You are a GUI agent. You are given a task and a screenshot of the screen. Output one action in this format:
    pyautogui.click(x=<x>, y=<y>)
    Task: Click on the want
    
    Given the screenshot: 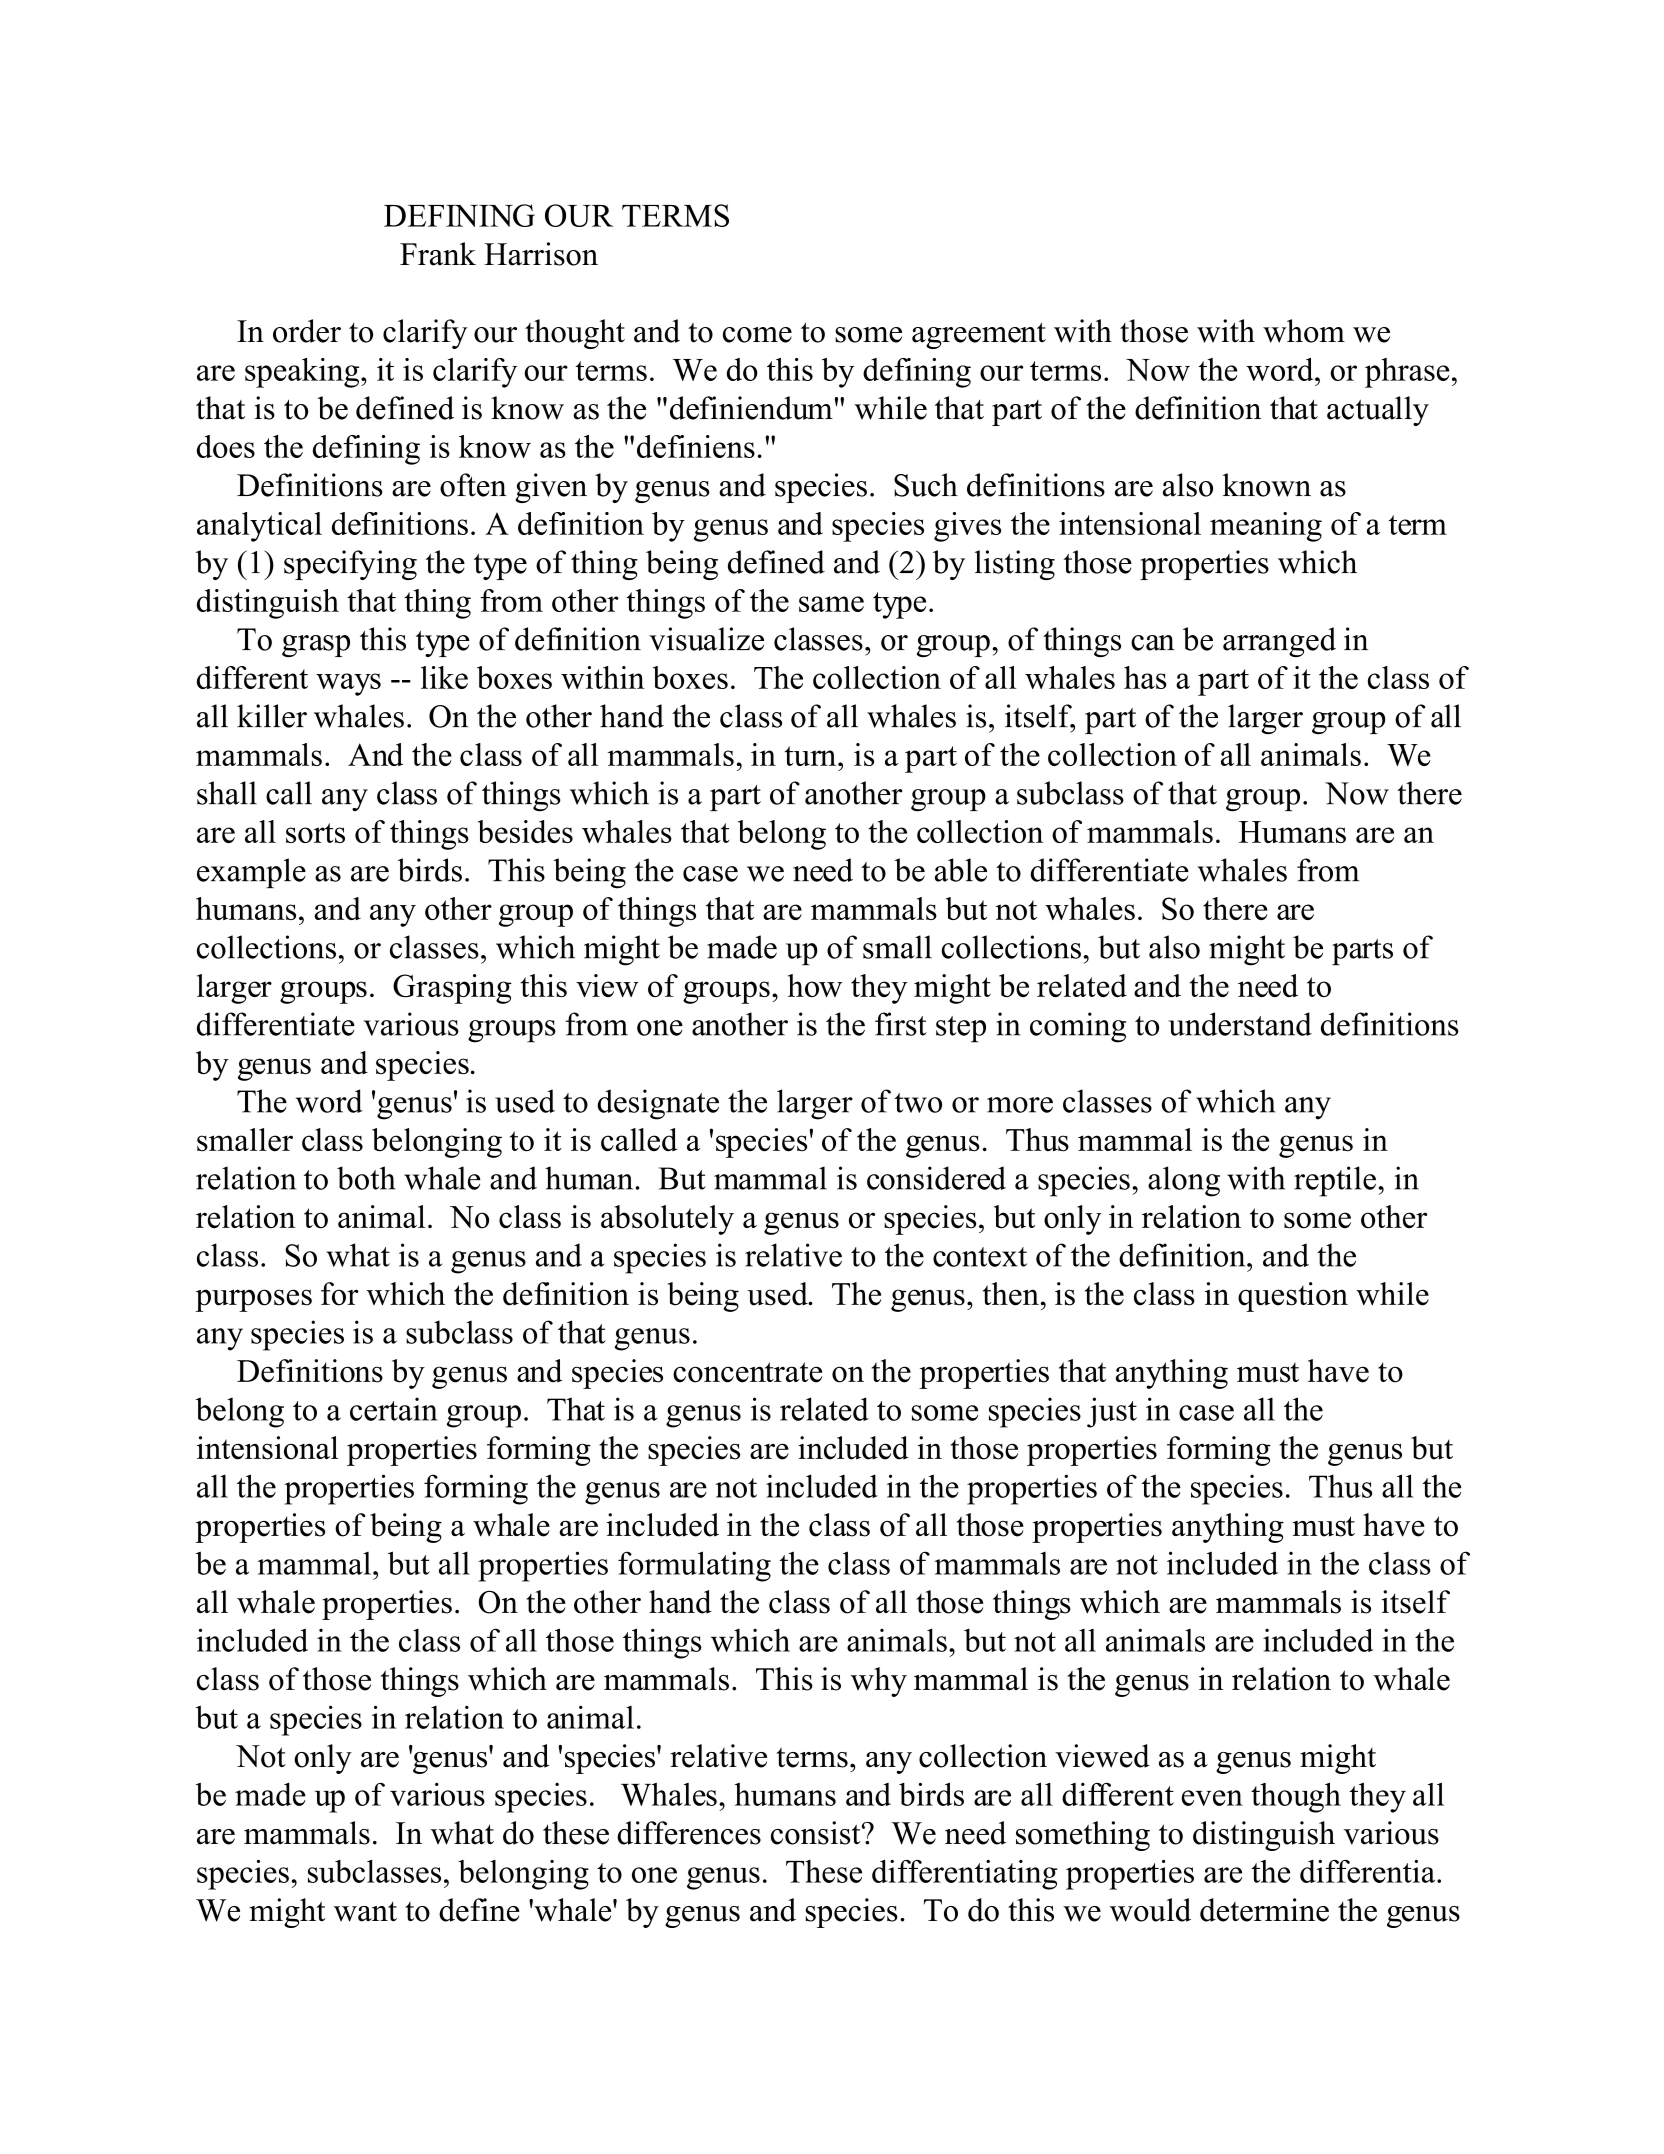 What is the action you would take?
    pyautogui.click(x=365, y=1912)
